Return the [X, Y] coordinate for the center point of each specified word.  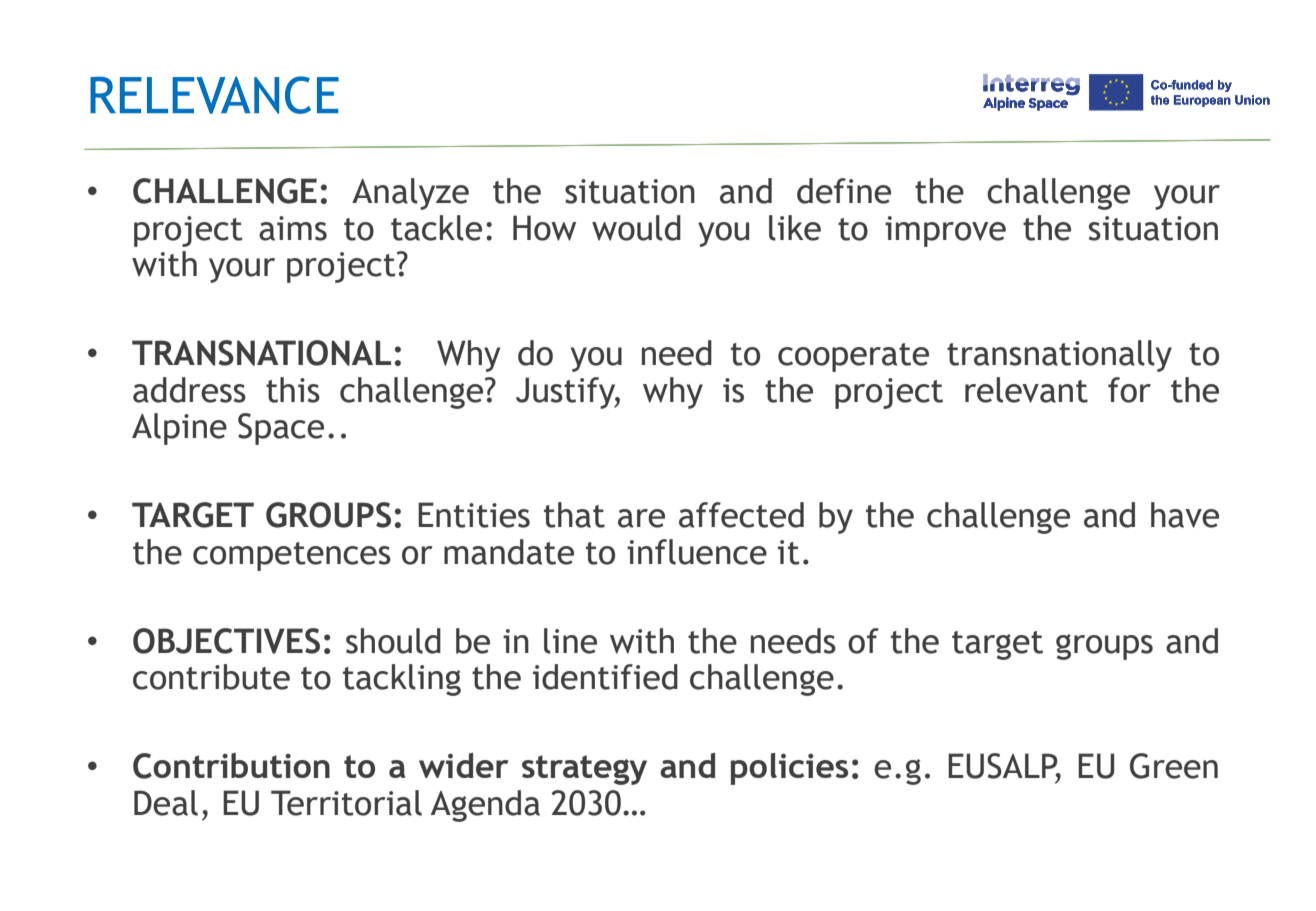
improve [945, 231]
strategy [584, 770]
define [844, 191]
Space [281, 429]
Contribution [231, 766]
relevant [1026, 390]
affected [741, 515]
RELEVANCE [214, 95]
